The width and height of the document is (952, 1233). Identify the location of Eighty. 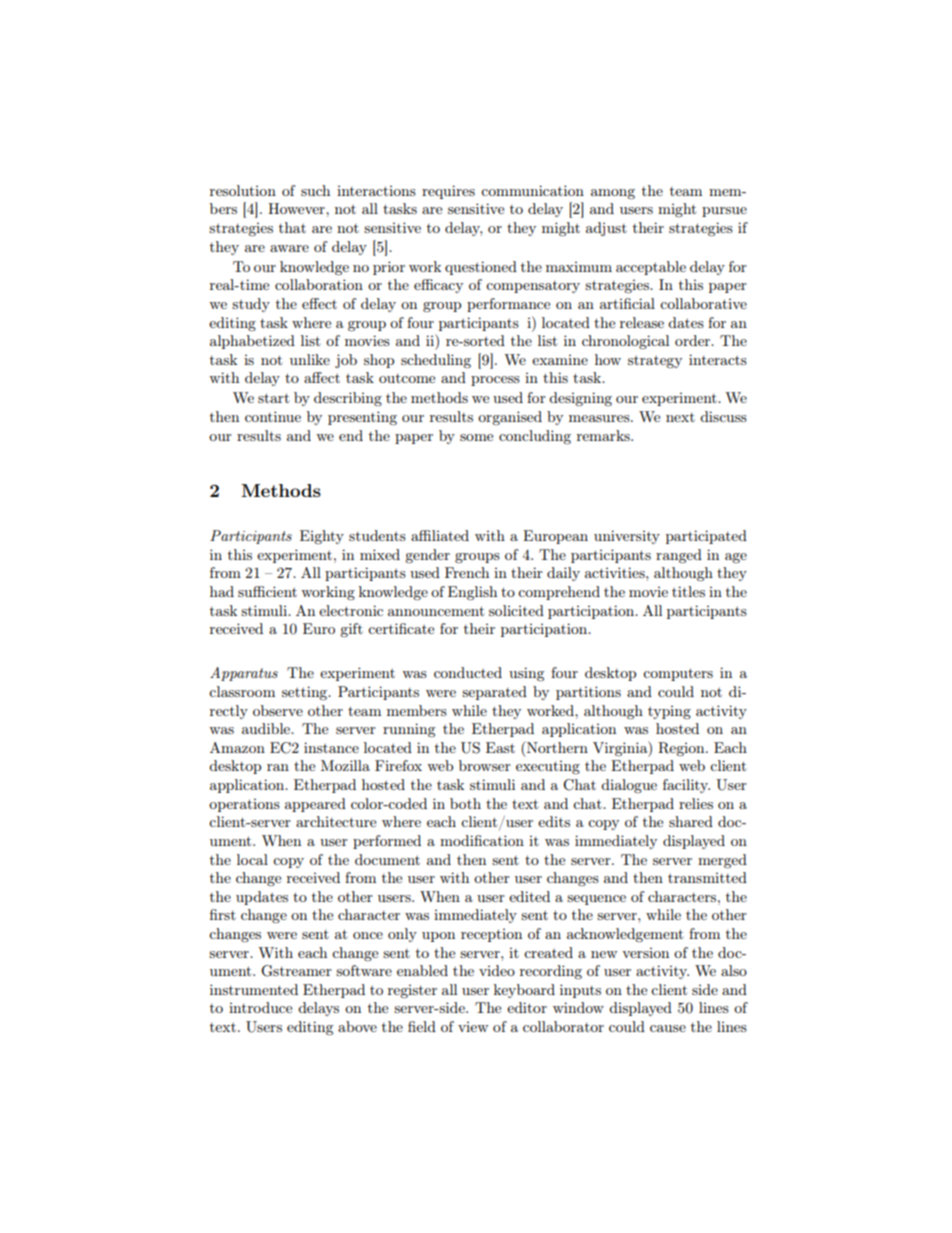
(322, 537).
